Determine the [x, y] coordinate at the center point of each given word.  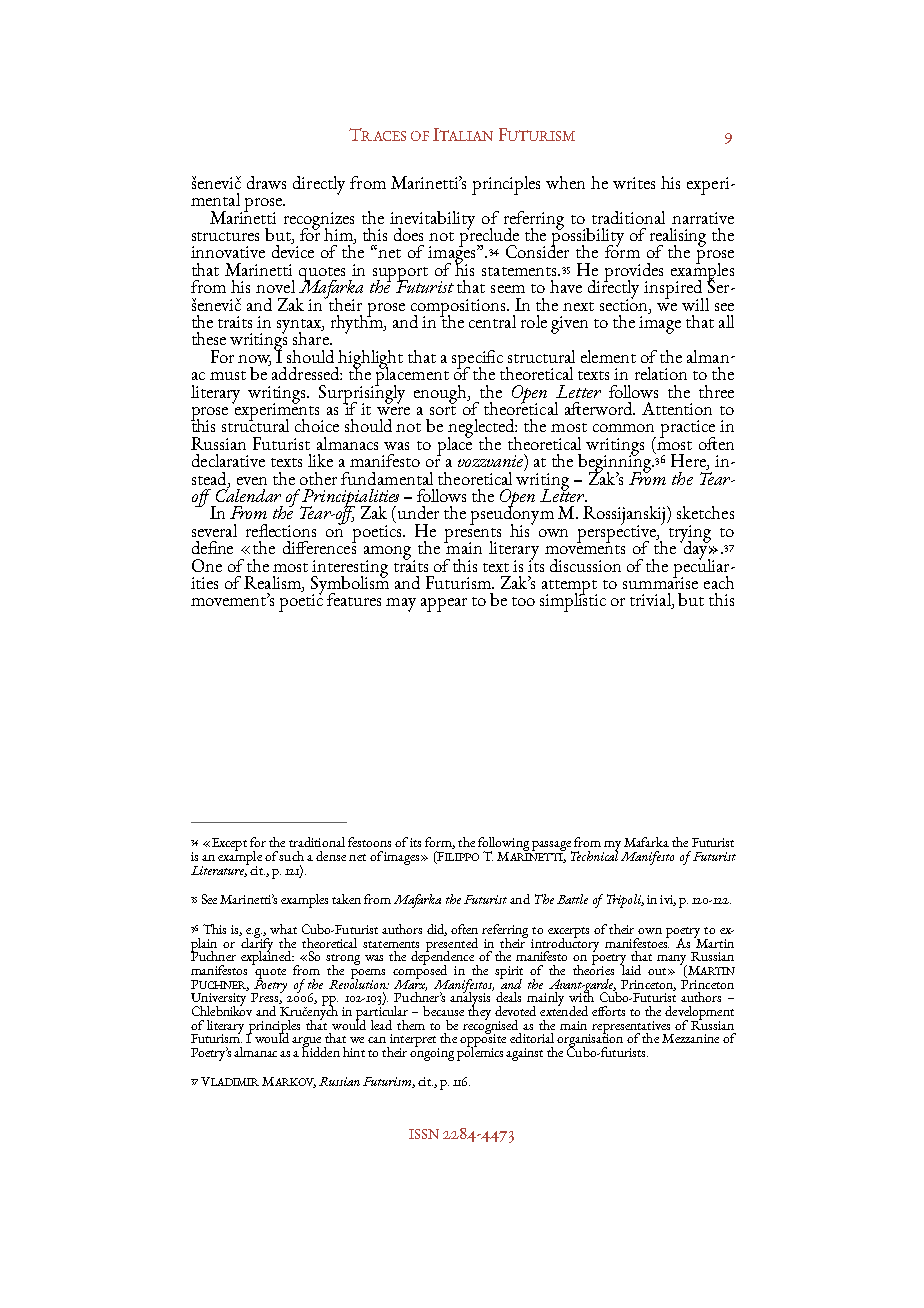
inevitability [432, 221]
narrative [703, 218]
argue [306, 1043]
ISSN [424, 1134]
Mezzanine [690, 1038]
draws [266, 182]
